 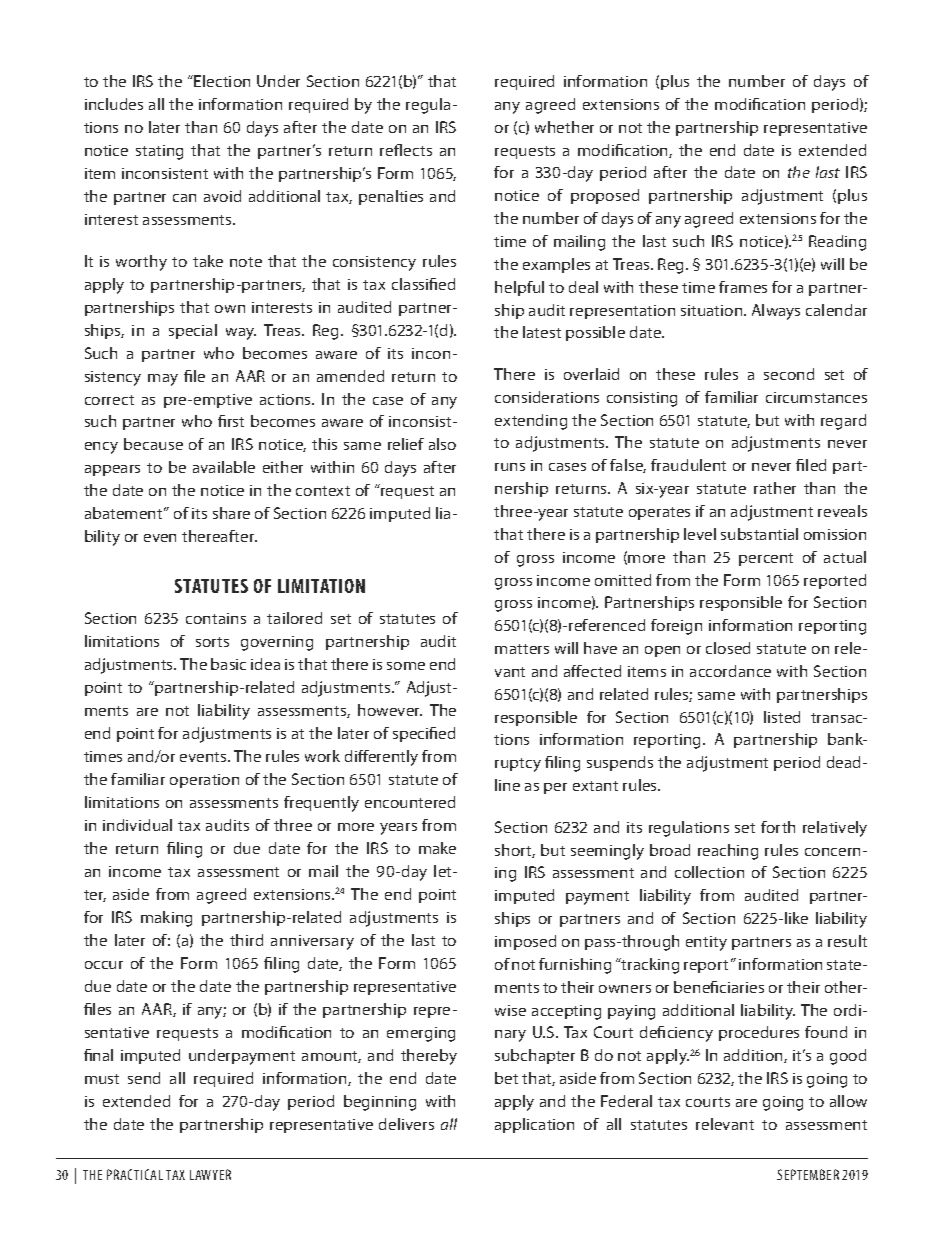 What do you see at coordinates (728, 648) in the screenshot?
I see `closed` at bounding box center [728, 648].
